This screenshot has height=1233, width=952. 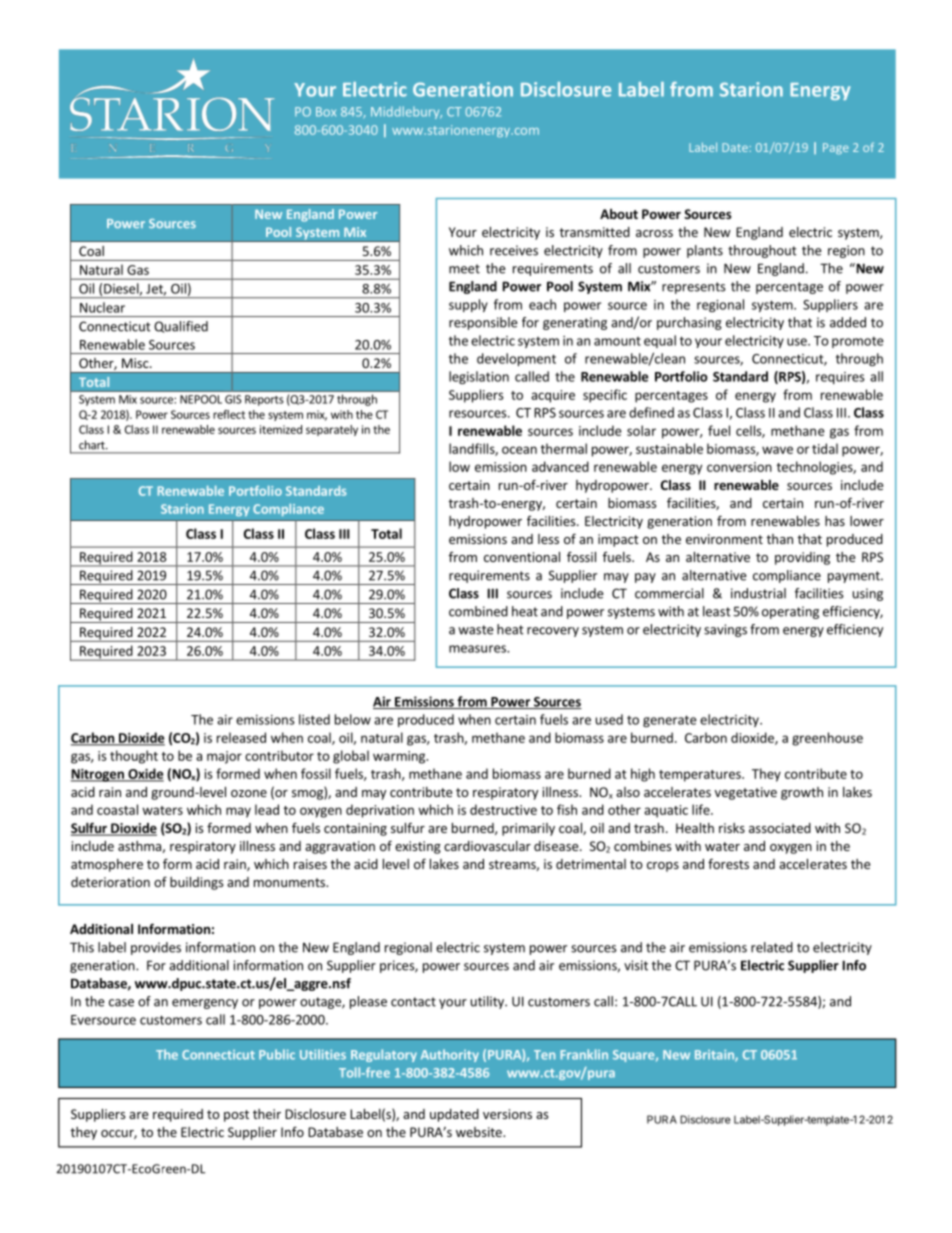 What do you see at coordinates (507, 1114) in the screenshot?
I see `versions` at bounding box center [507, 1114].
